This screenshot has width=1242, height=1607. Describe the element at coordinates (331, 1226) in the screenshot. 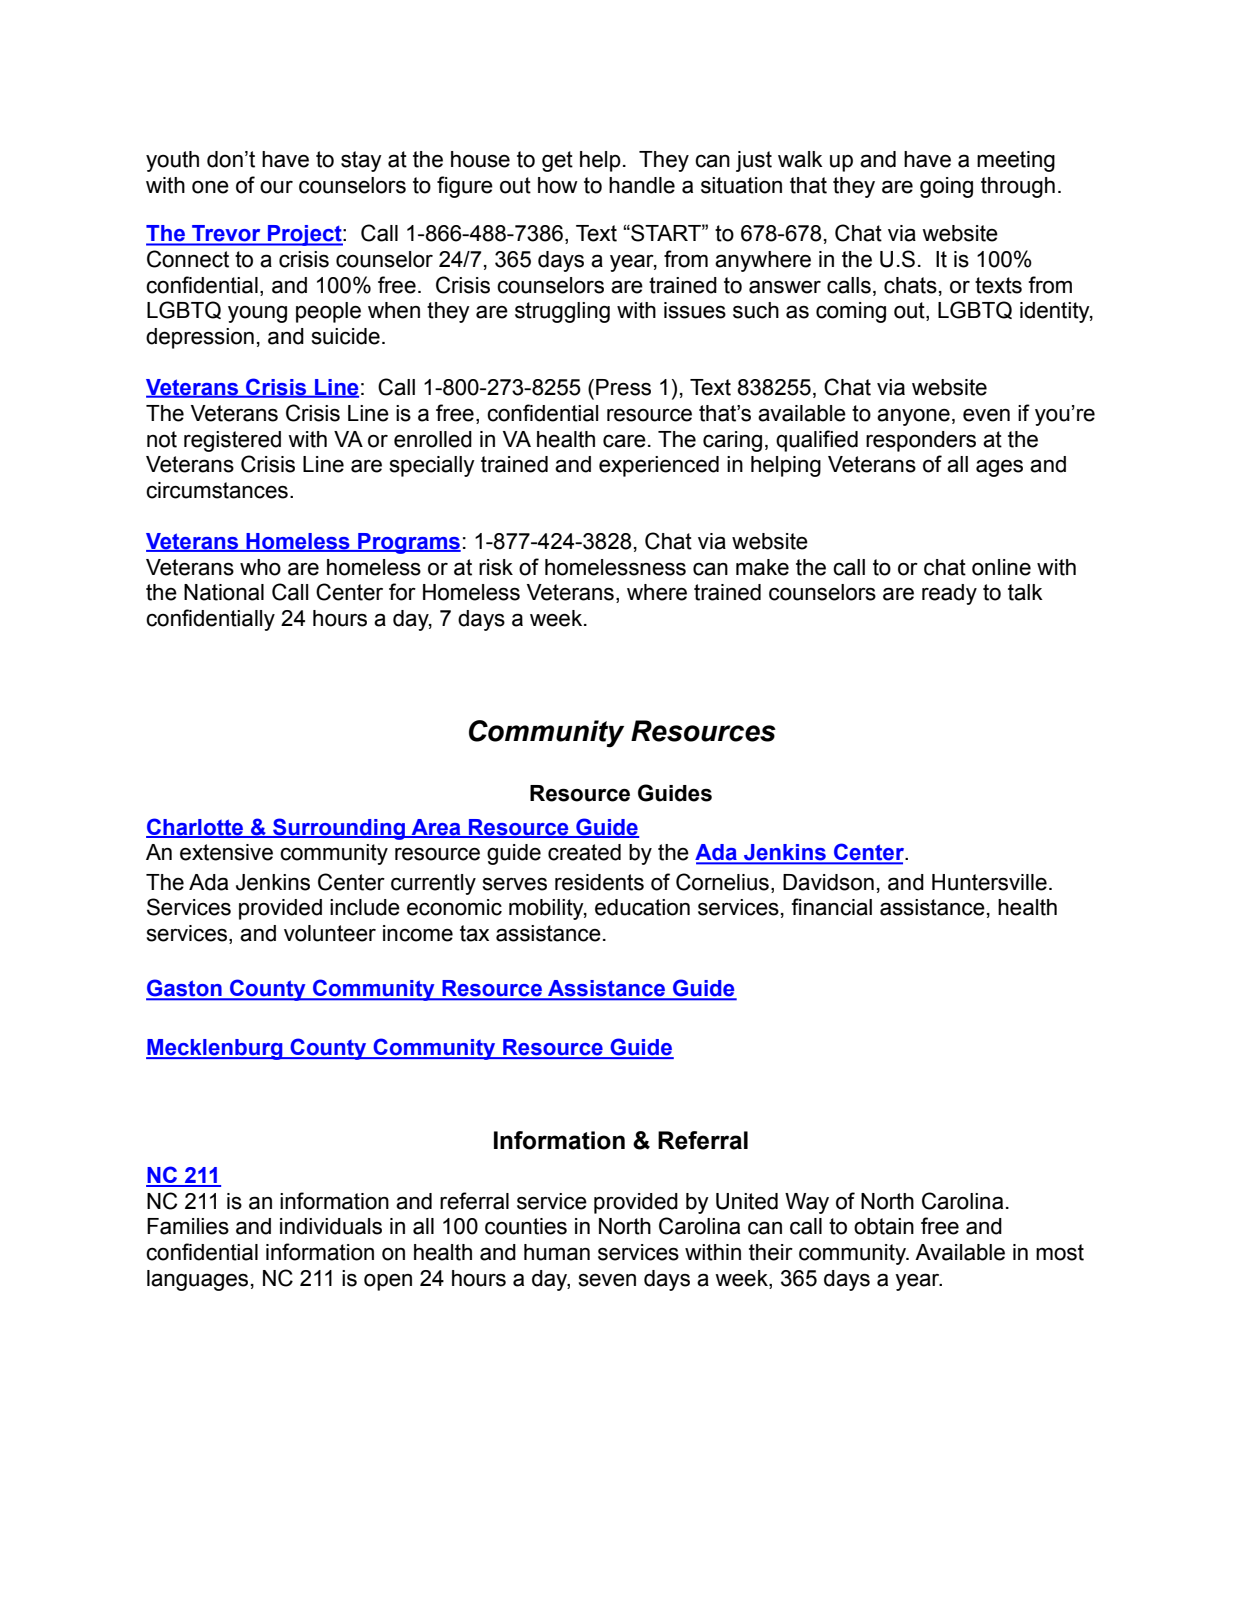

I see `individuals` at that location.
